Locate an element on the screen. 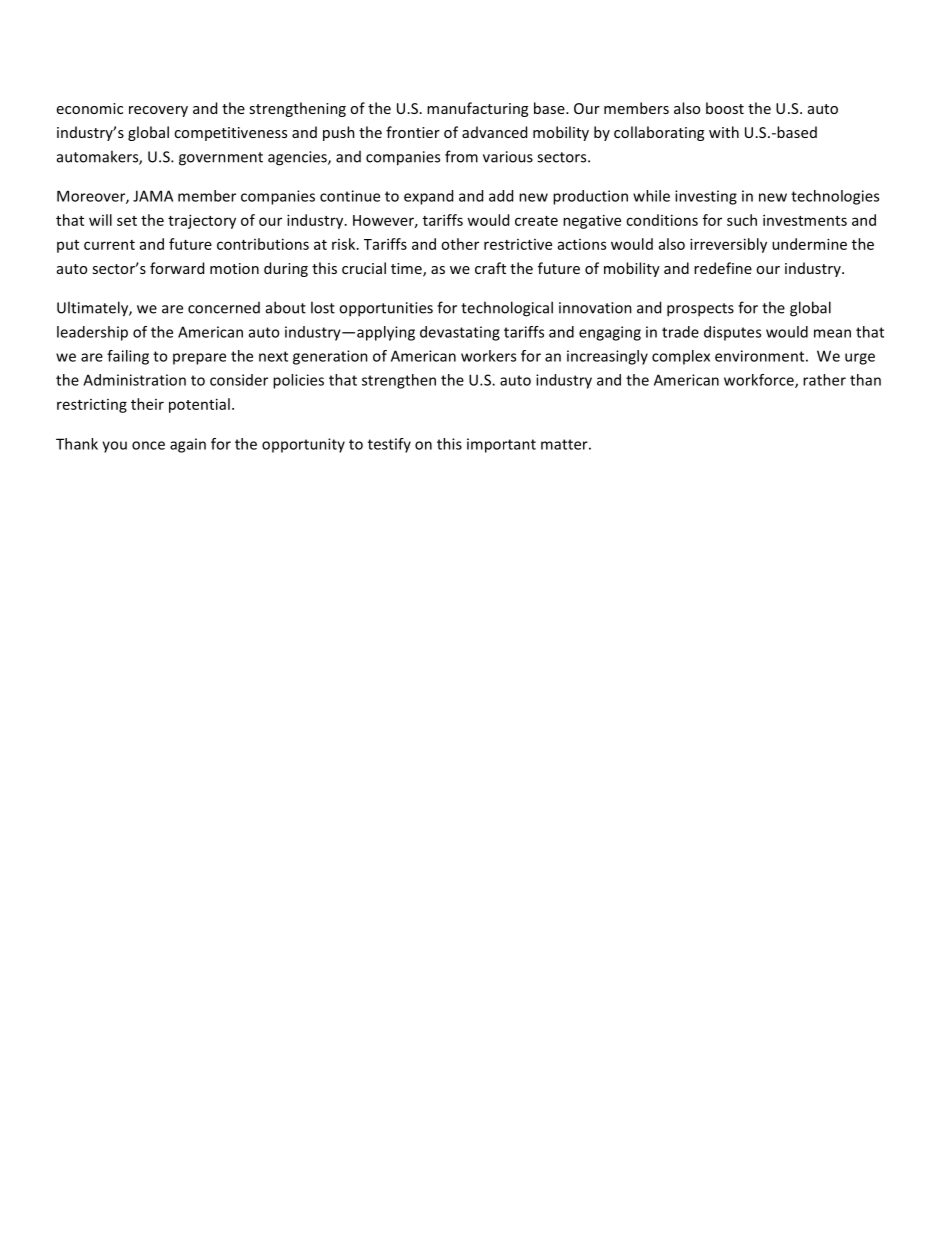 This screenshot has height=1233, width=952. manufacturing is located at coordinates (477, 109).
